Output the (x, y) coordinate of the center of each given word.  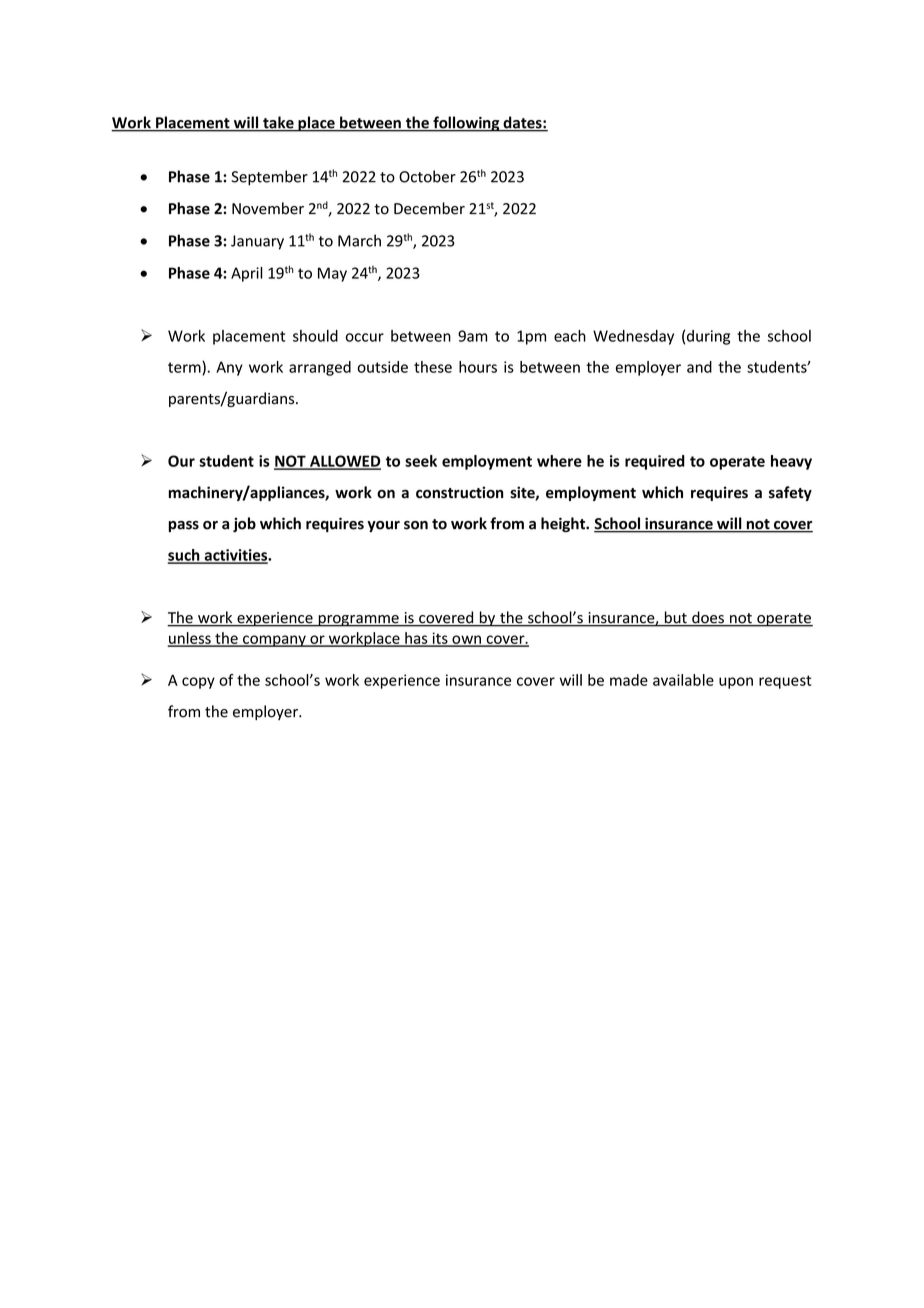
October (427, 176)
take (278, 123)
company (274, 641)
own (466, 640)
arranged (320, 368)
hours (478, 367)
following (466, 124)
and (699, 367)
